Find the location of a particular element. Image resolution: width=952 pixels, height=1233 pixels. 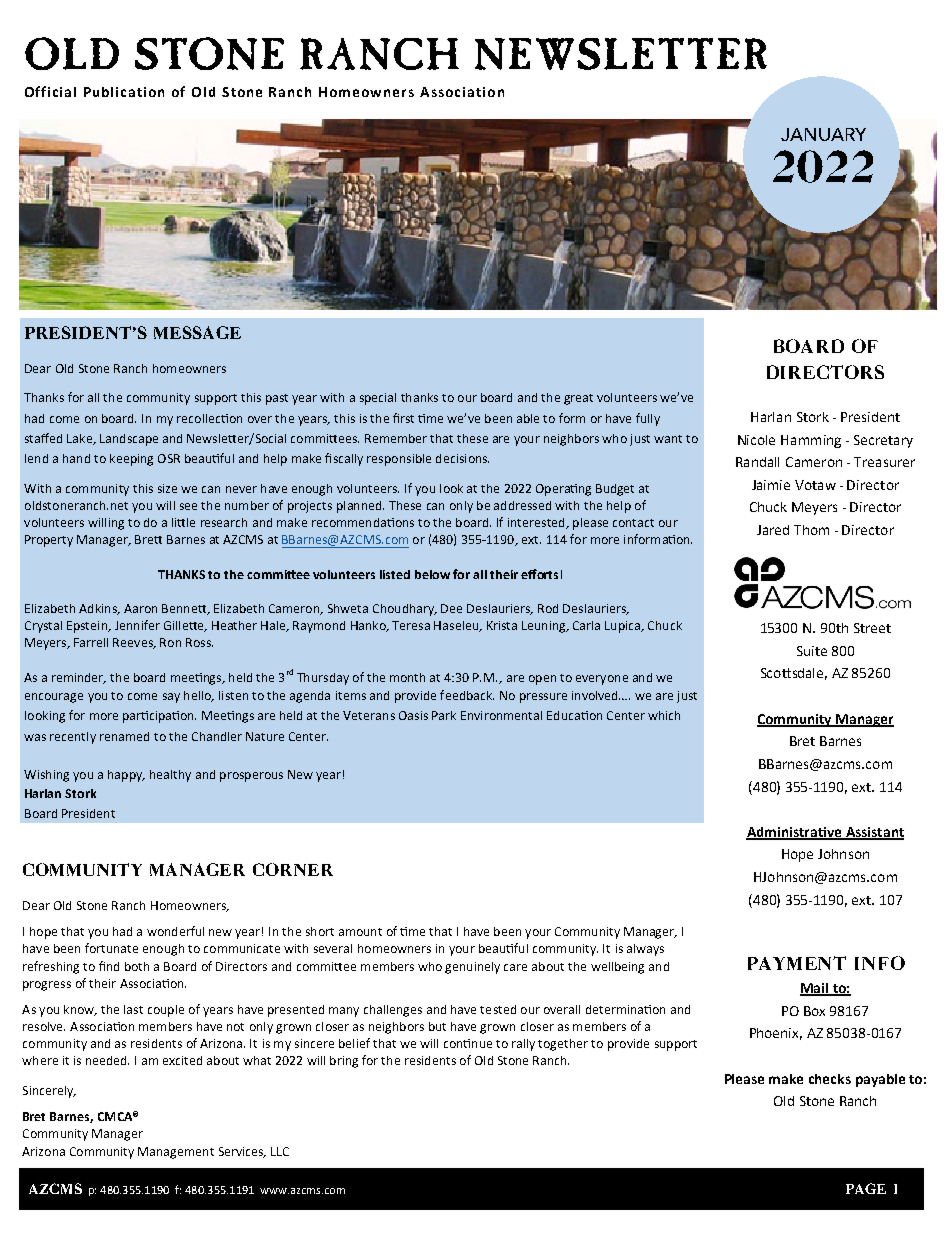

LLC is located at coordinates (280, 1151).
